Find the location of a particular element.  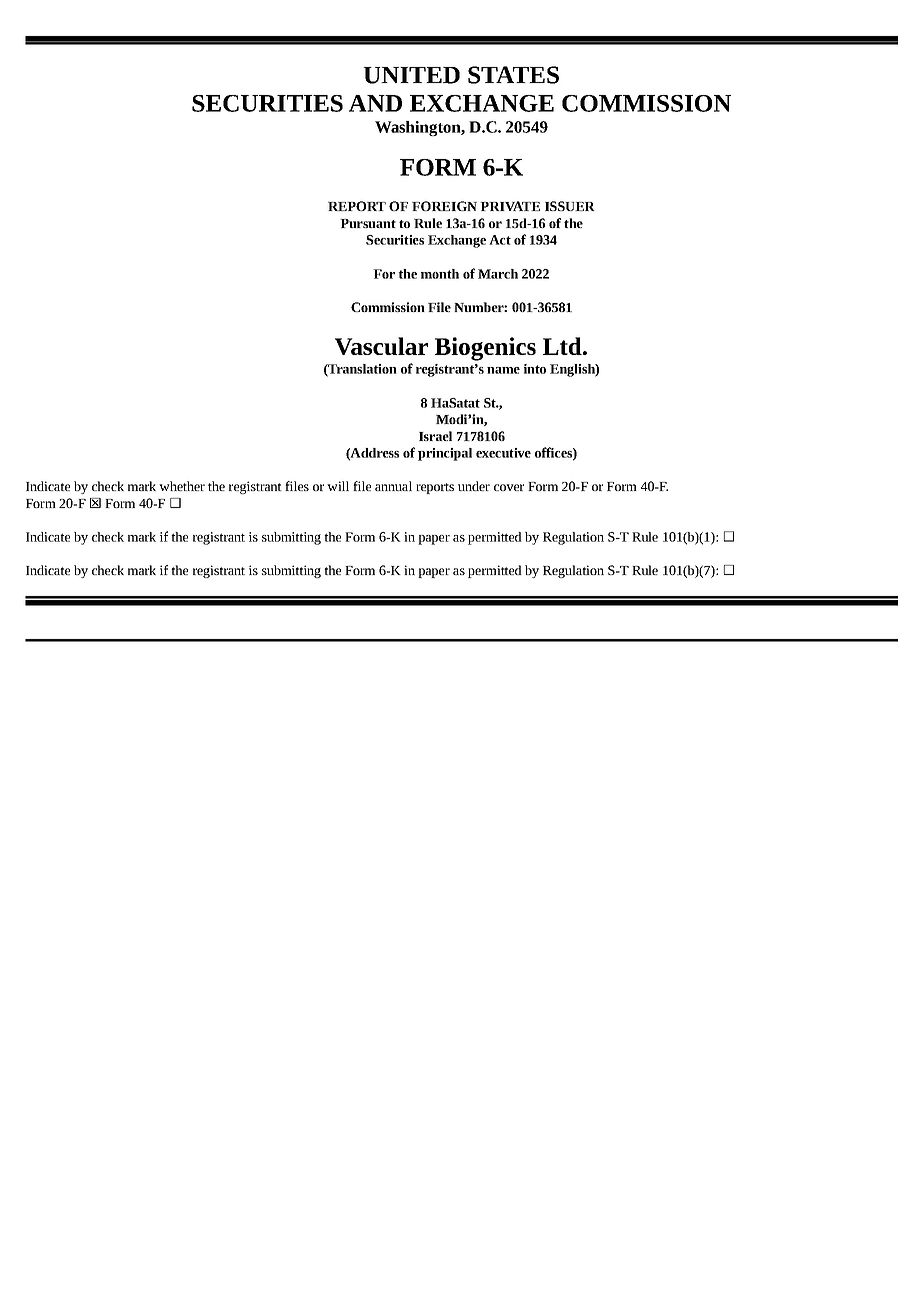

UNITED is located at coordinates (411, 75).
